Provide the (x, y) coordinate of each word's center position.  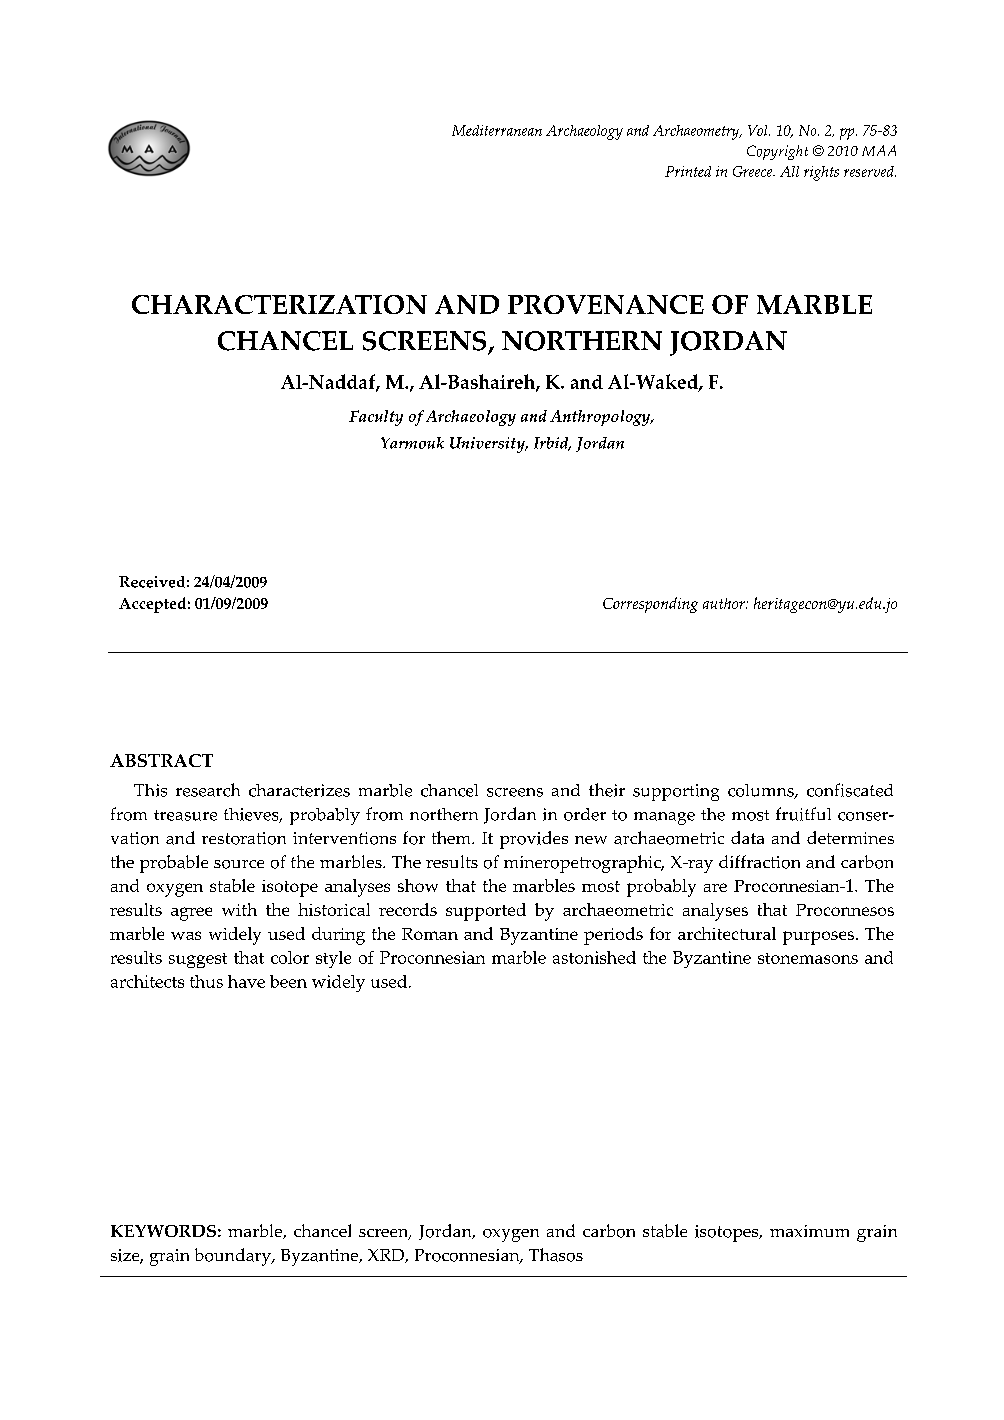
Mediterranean (497, 130)
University (488, 445)
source (239, 864)
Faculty (376, 418)
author (725, 603)
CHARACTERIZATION (279, 304)
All (789, 171)
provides (534, 840)
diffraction (759, 862)
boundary (234, 1257)
